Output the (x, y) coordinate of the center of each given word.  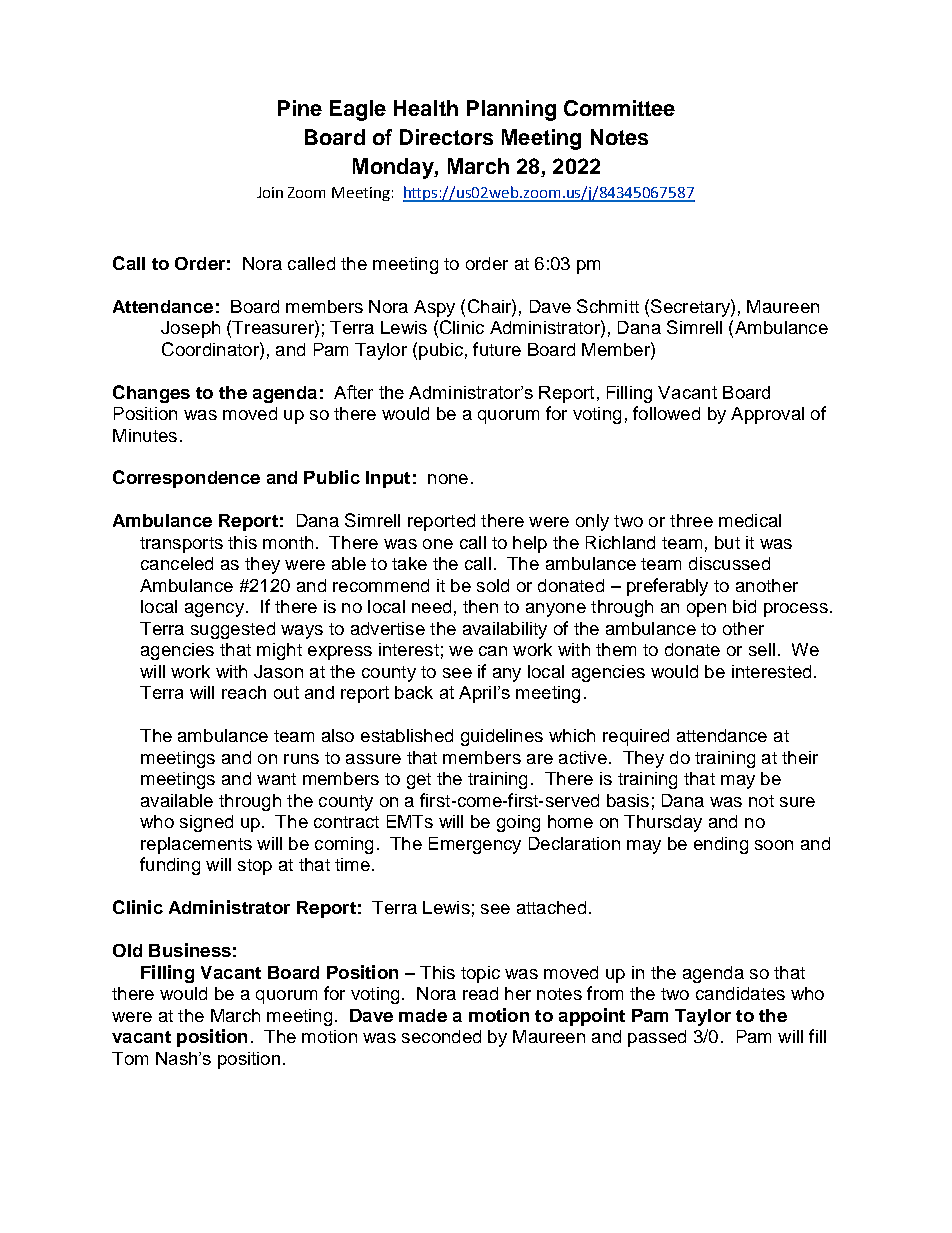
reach (244, 692)
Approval (767, 415)
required (636, 737)
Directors (446, 137)
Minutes (145, 435)
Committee (619, 108)
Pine (300, 108)
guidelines (502, 737)
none (448, 479)
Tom (130, 1058)
